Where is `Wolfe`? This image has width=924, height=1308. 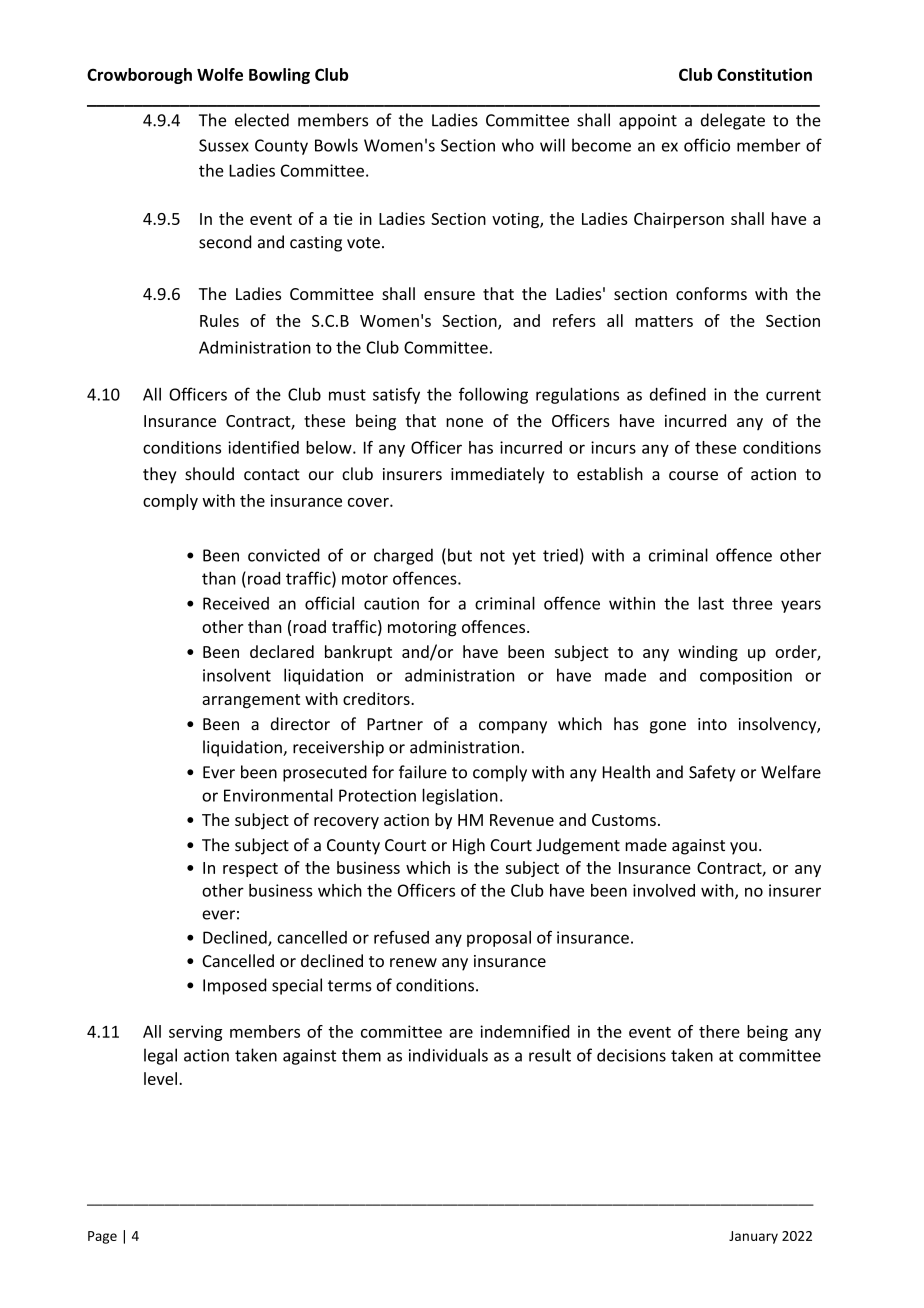
Wolfe is located at coordinates (220, 74).
